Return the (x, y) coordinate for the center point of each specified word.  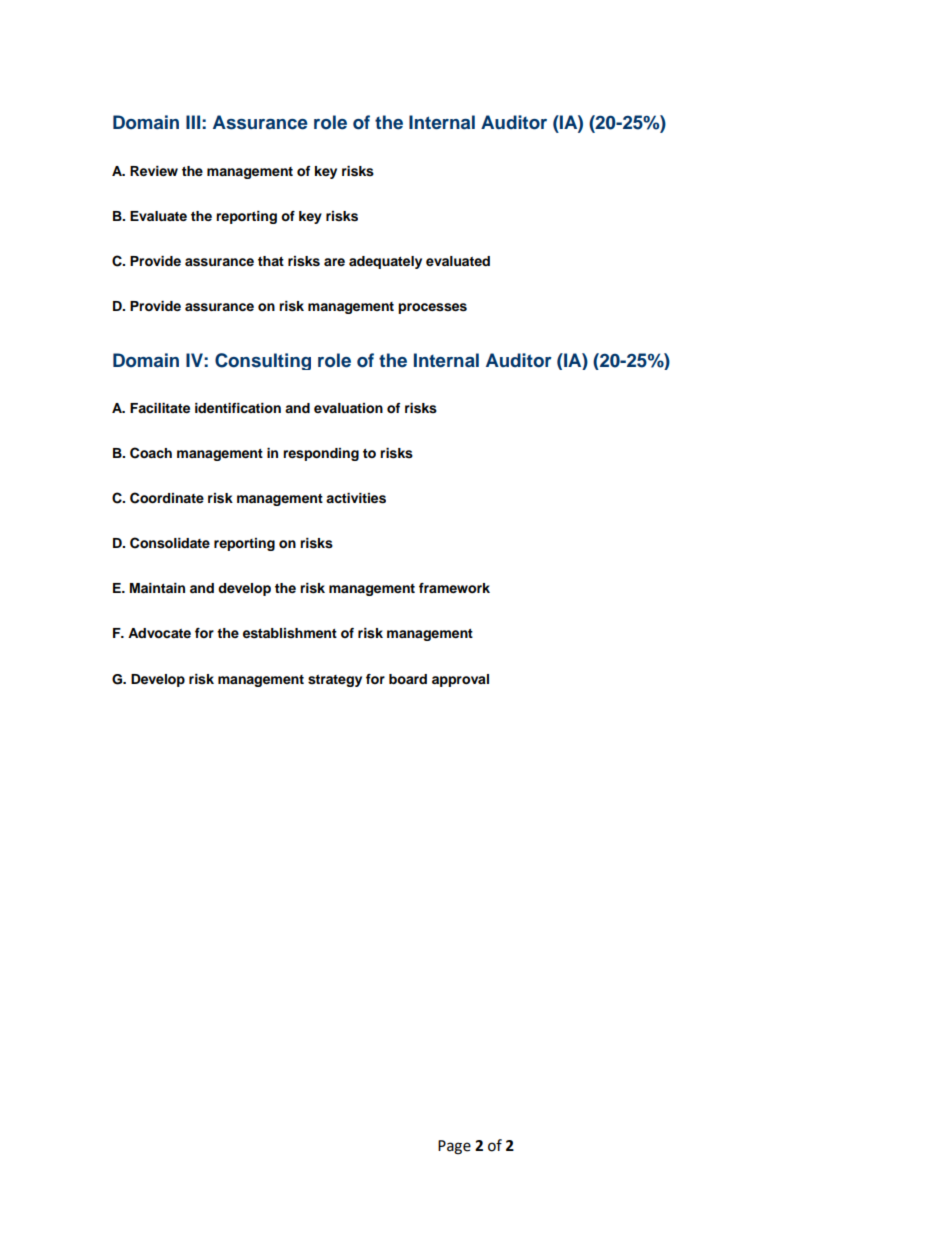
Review (154, 171)
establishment (290, 633)
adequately (385, 262)
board (408, 679)
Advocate (159, 633)
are (334, 262)
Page (454, 1147)
